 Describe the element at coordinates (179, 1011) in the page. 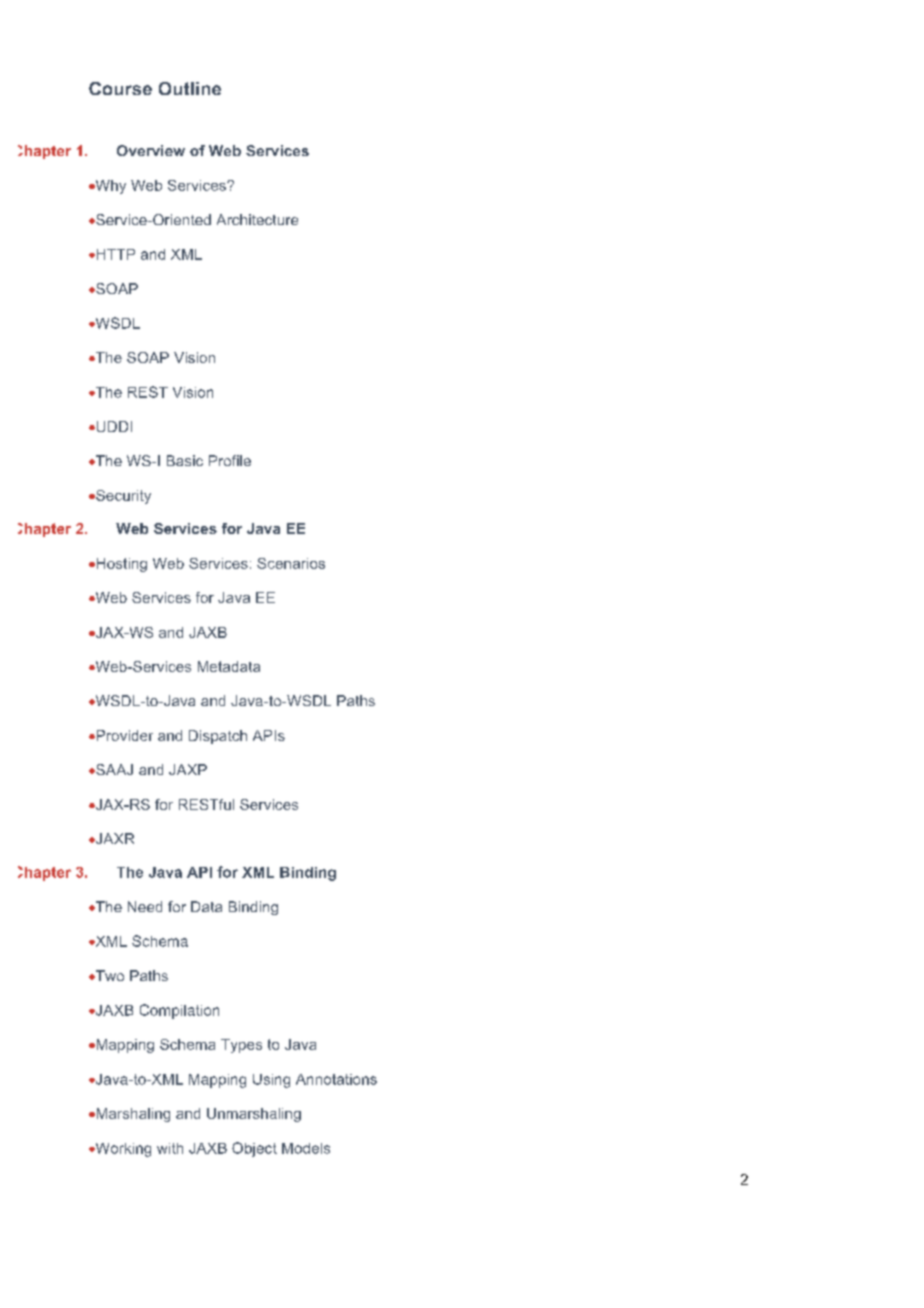

I see `Compilation` at that location.
